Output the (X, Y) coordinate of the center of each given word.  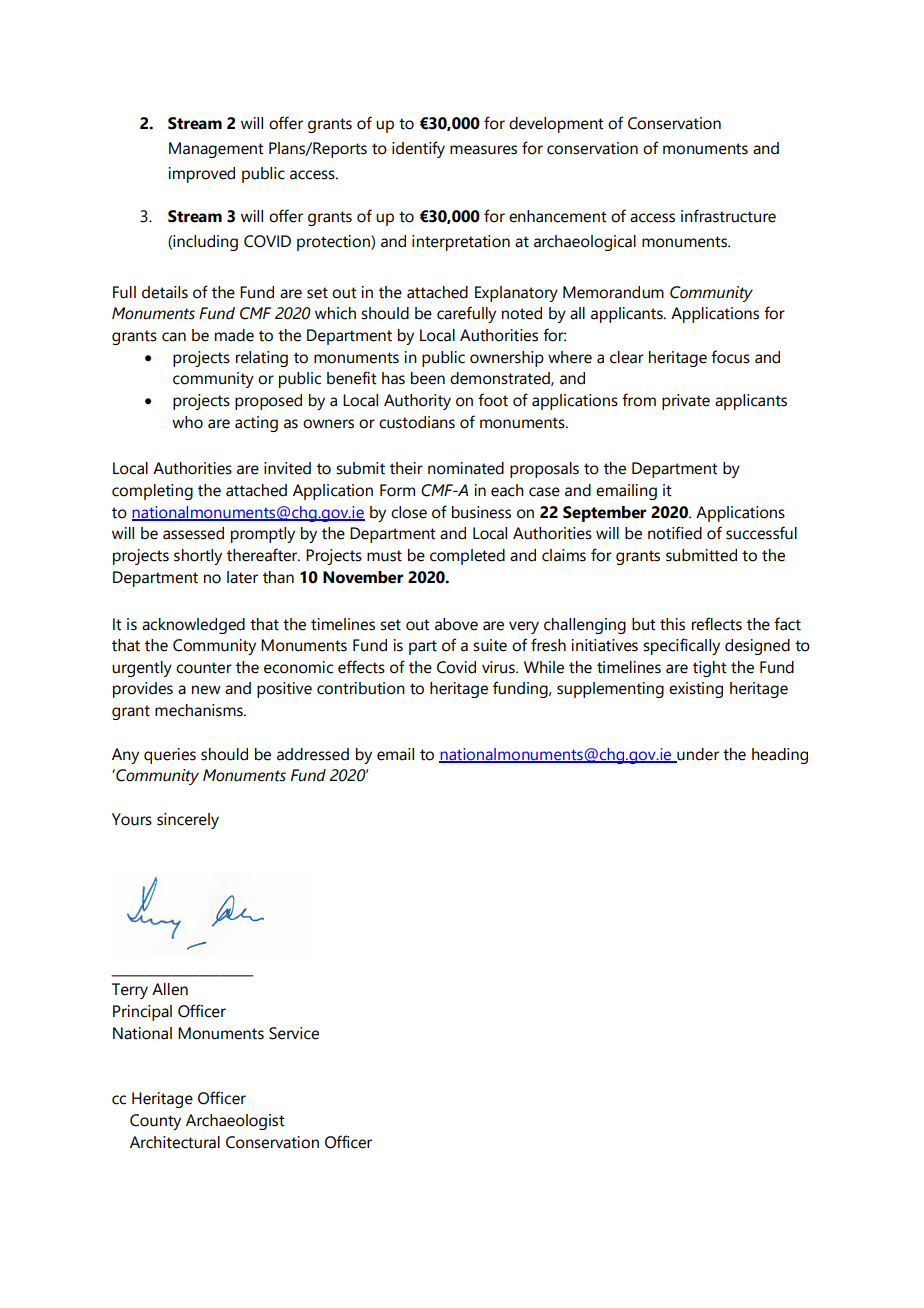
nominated (466, 468)
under (697, 755)
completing (152, 492)
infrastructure (728, 216)
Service (294, 1033)
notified (675, 533)
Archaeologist (235, 1122)
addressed (313, 754)
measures (483, 150)
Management (216, 150)
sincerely (188, 821)
